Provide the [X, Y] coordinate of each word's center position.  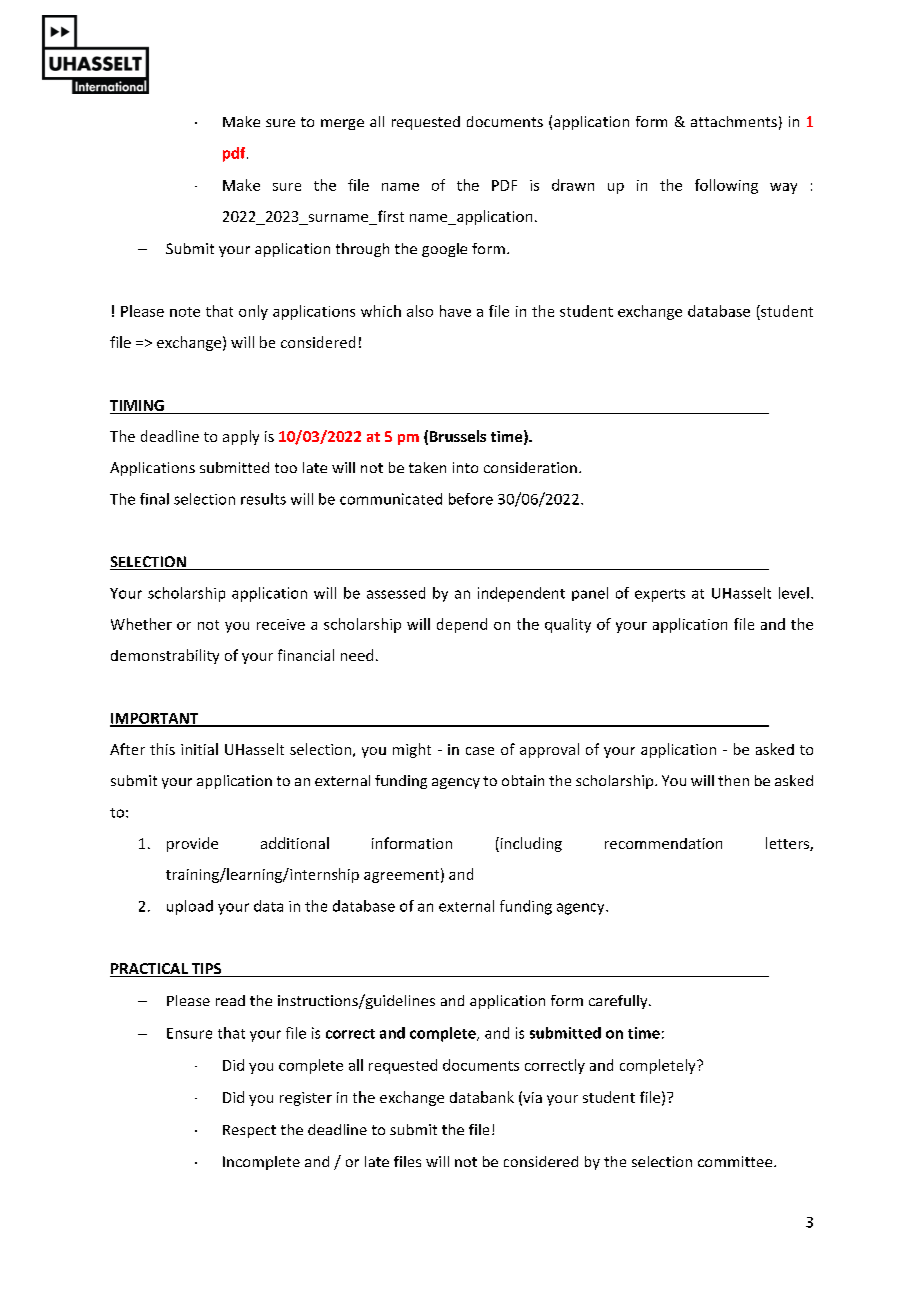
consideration [530, 467]
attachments [734, 121]
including [530, 844]
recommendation [663, 843]
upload [190, 907]
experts [660, 595]
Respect [249, 1131]
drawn [573, 185]
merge [342, 124]
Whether [141, 624]
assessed [396, 593]
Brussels [458, 436]
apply [241, 437]
